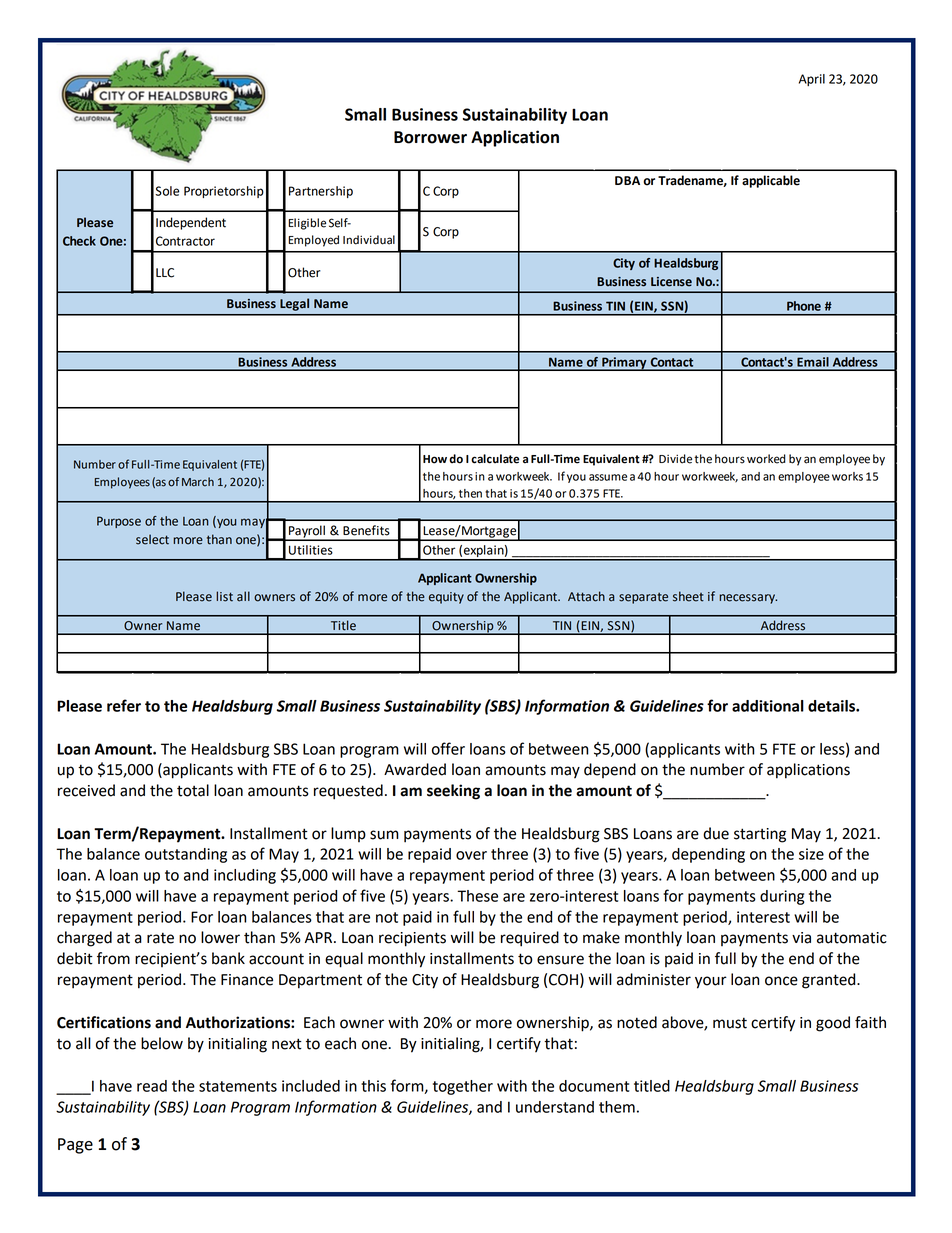 This screenshot has height=1233, width=952. What do you see at coordinates (804, 306) in the screenshot?
I see `Phone` at bounding box center [804, 306].
